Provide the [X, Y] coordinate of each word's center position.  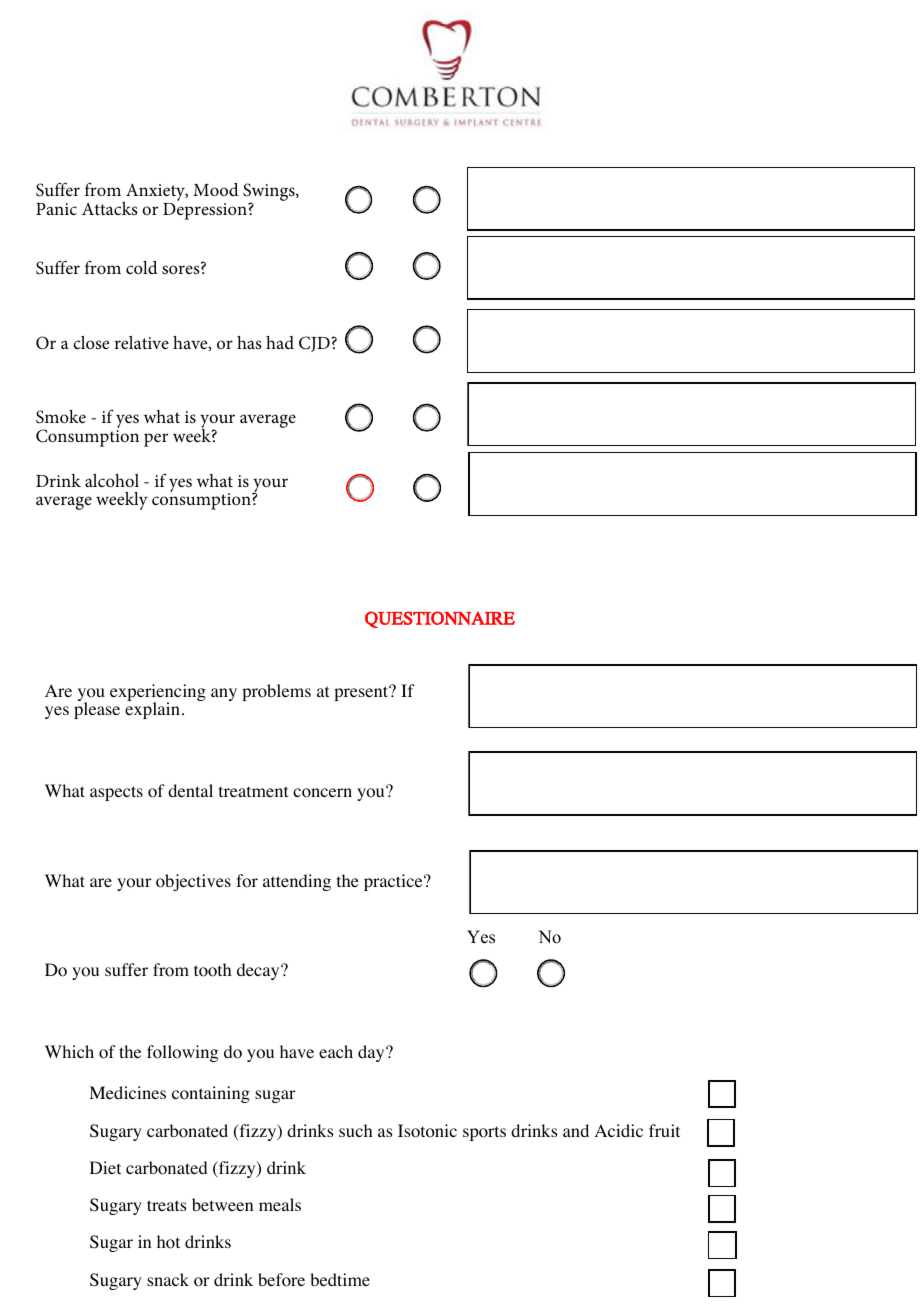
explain [152, 709]
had [280, 342]
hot [168, 1242]
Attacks [110, 208]
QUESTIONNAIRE [440, 619]
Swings [270, 193]
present [362, 693]
